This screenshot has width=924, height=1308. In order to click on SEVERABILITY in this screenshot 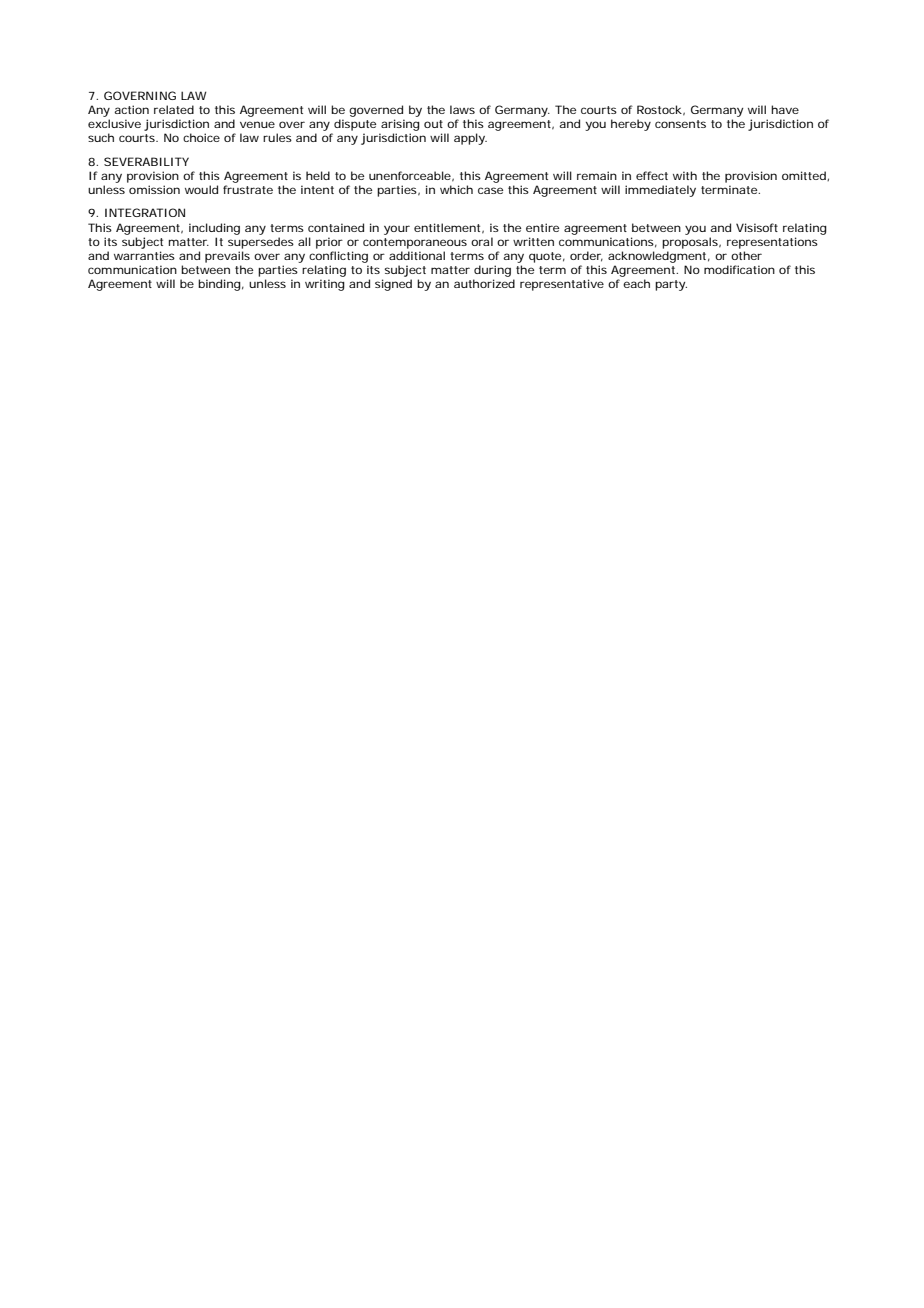, I will do `click(146, 161)`.
